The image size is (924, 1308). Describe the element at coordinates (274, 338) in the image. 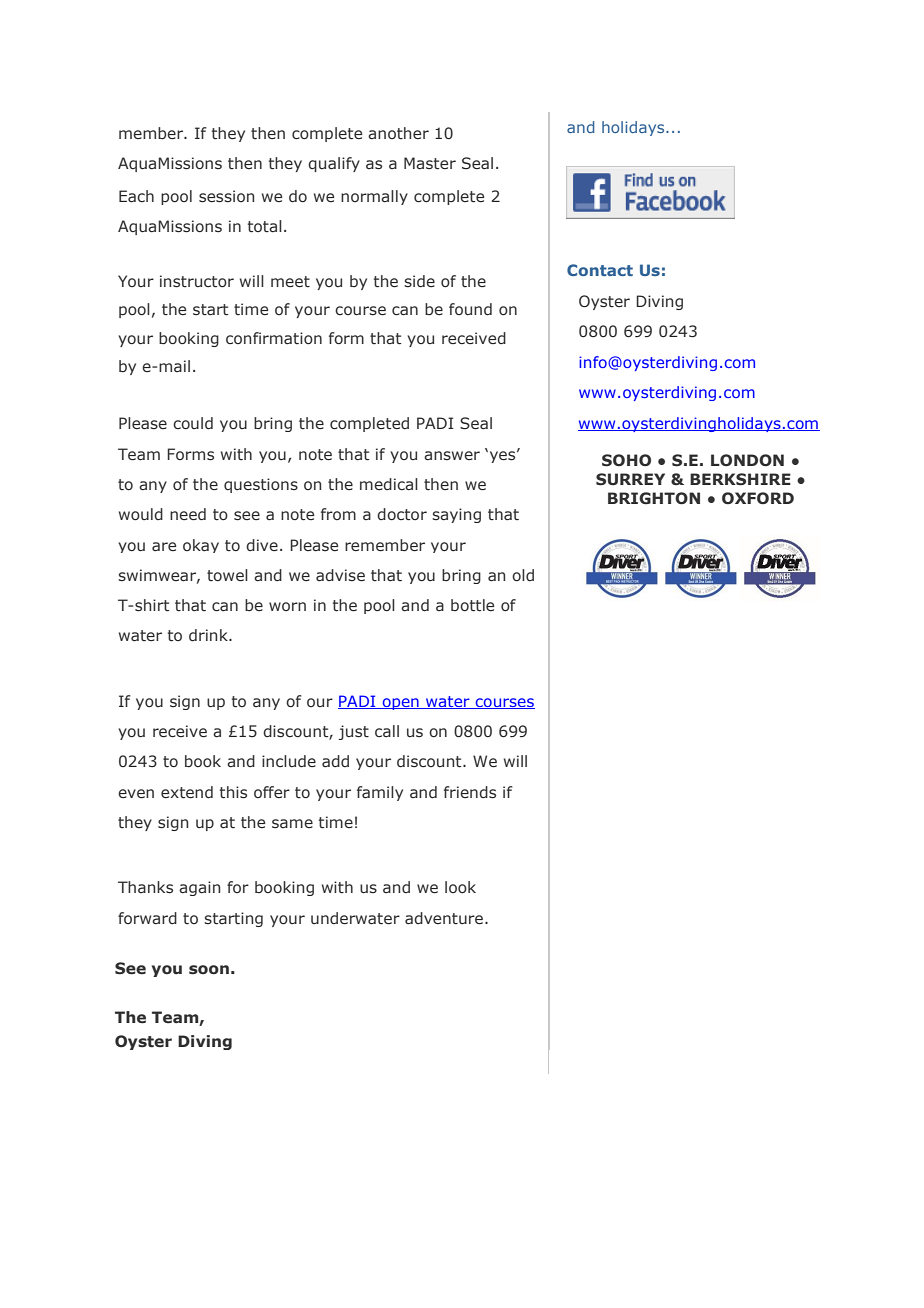

I see `confirmation` at that location.
